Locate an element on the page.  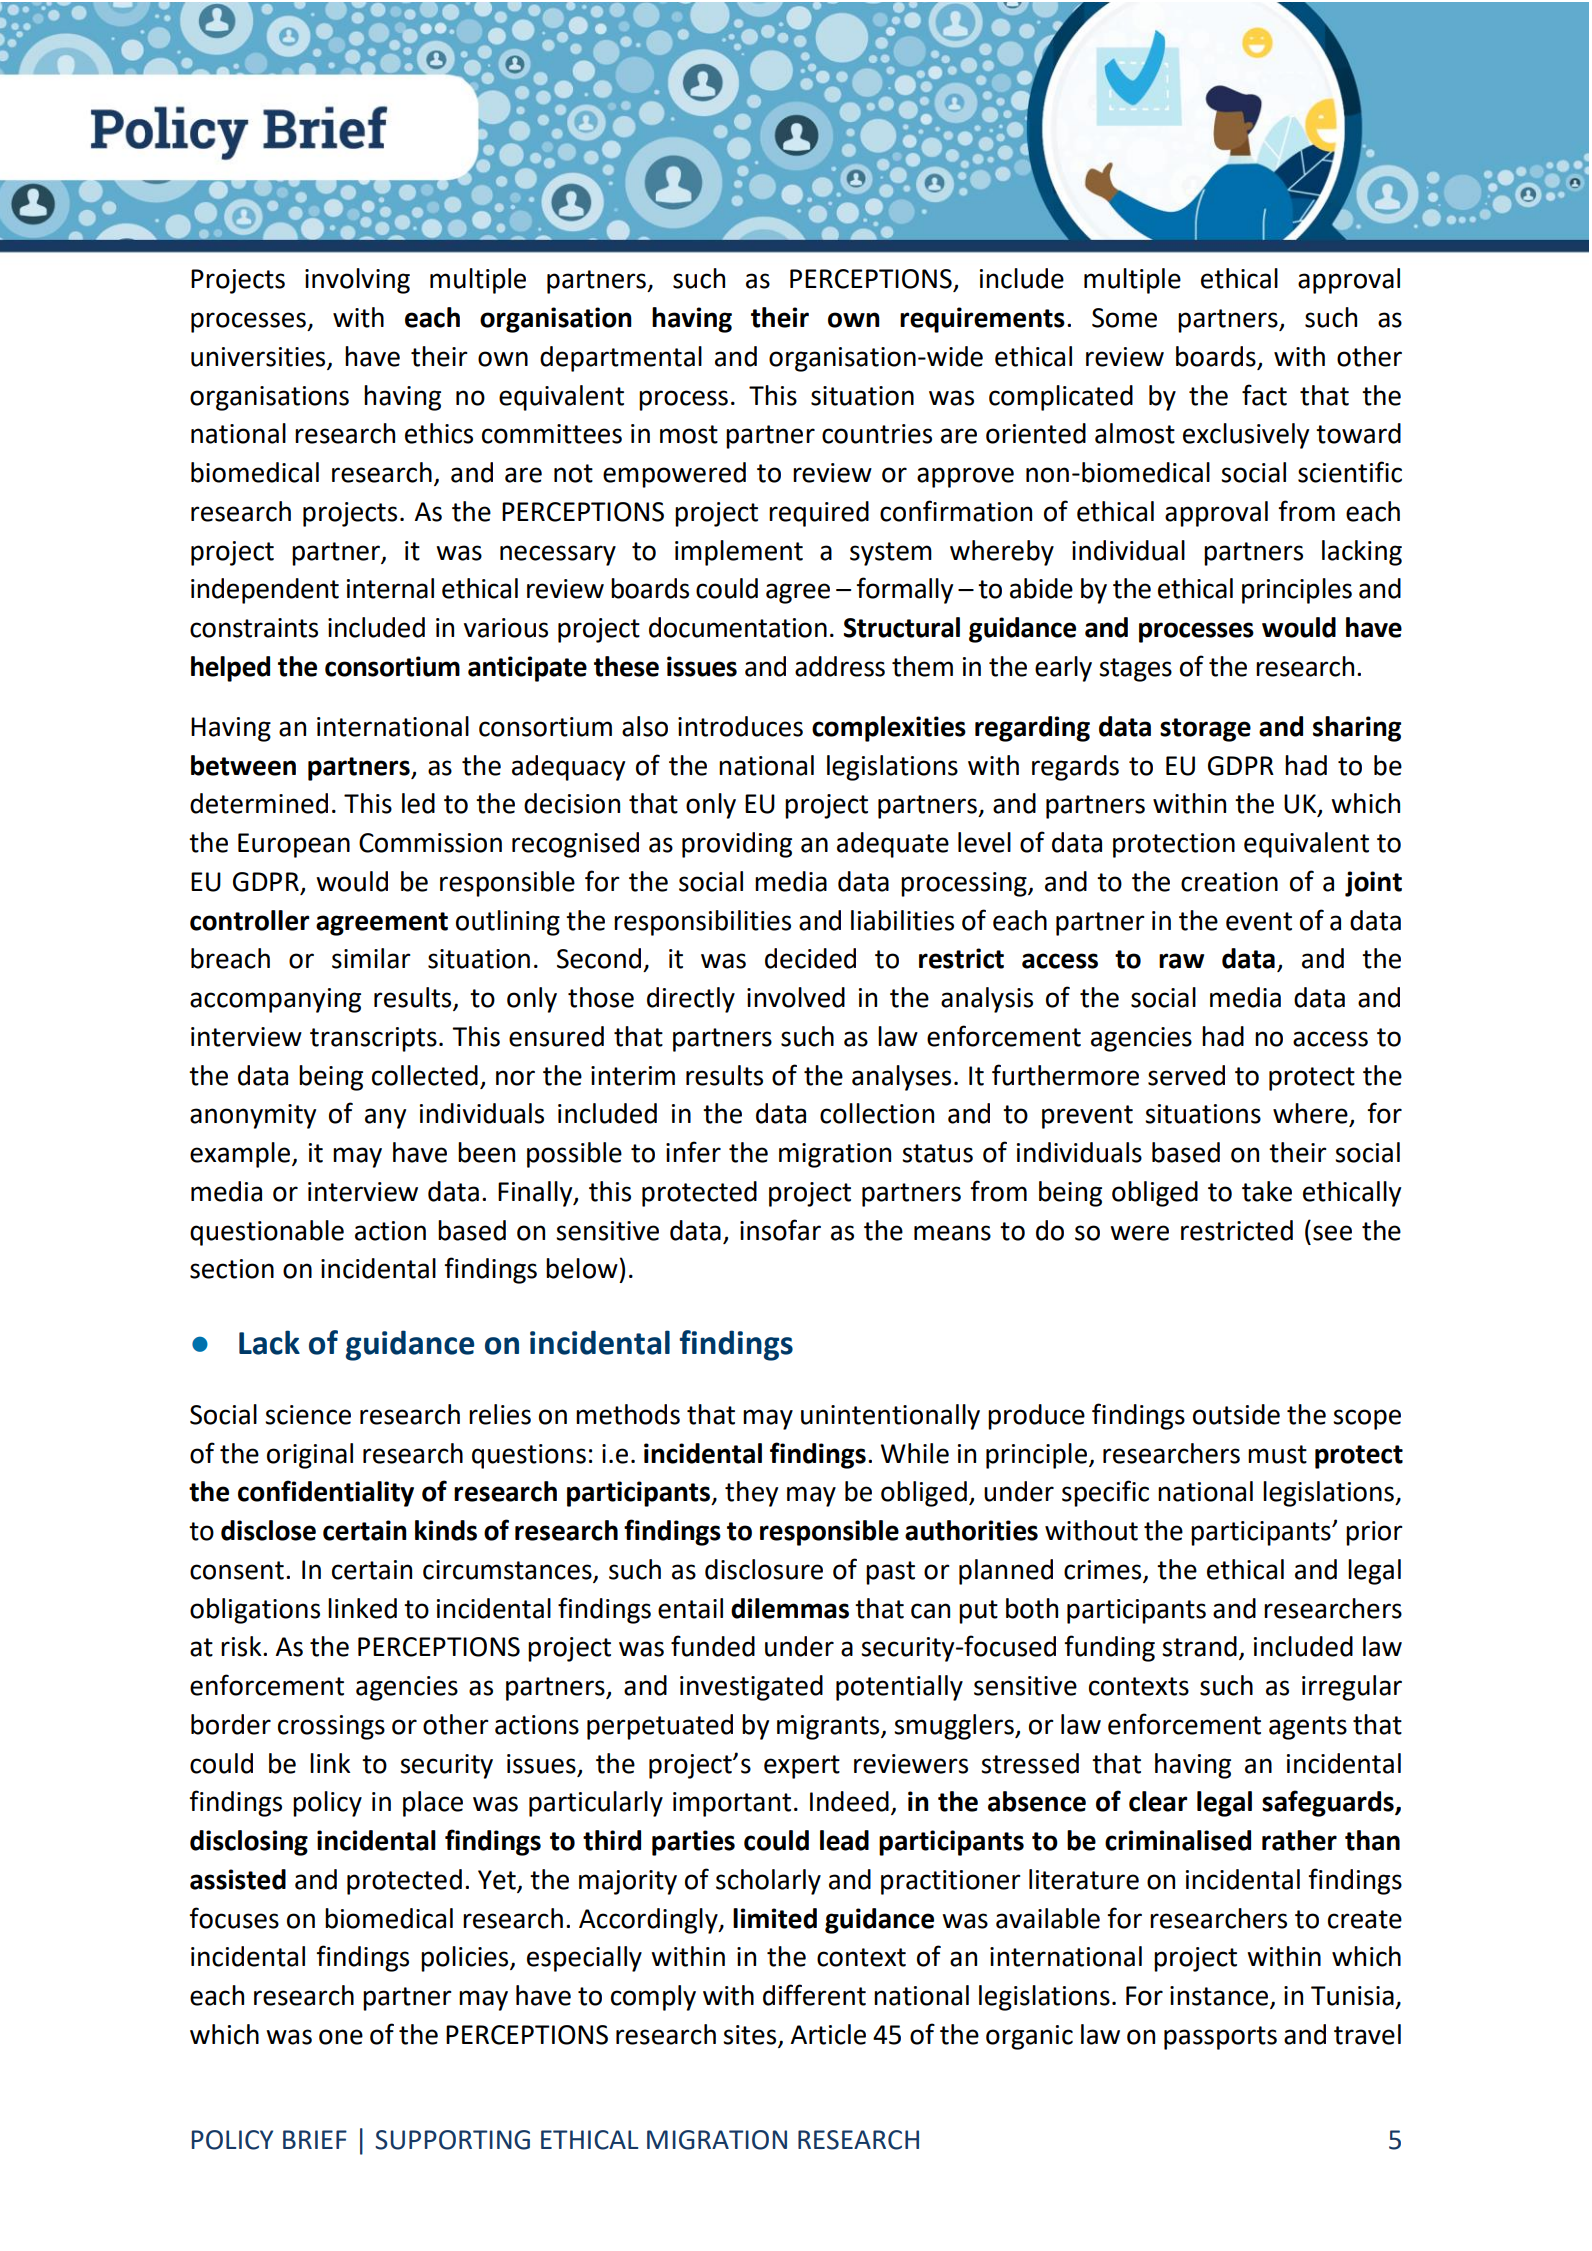
countries is located at coordinates (877, 434).
